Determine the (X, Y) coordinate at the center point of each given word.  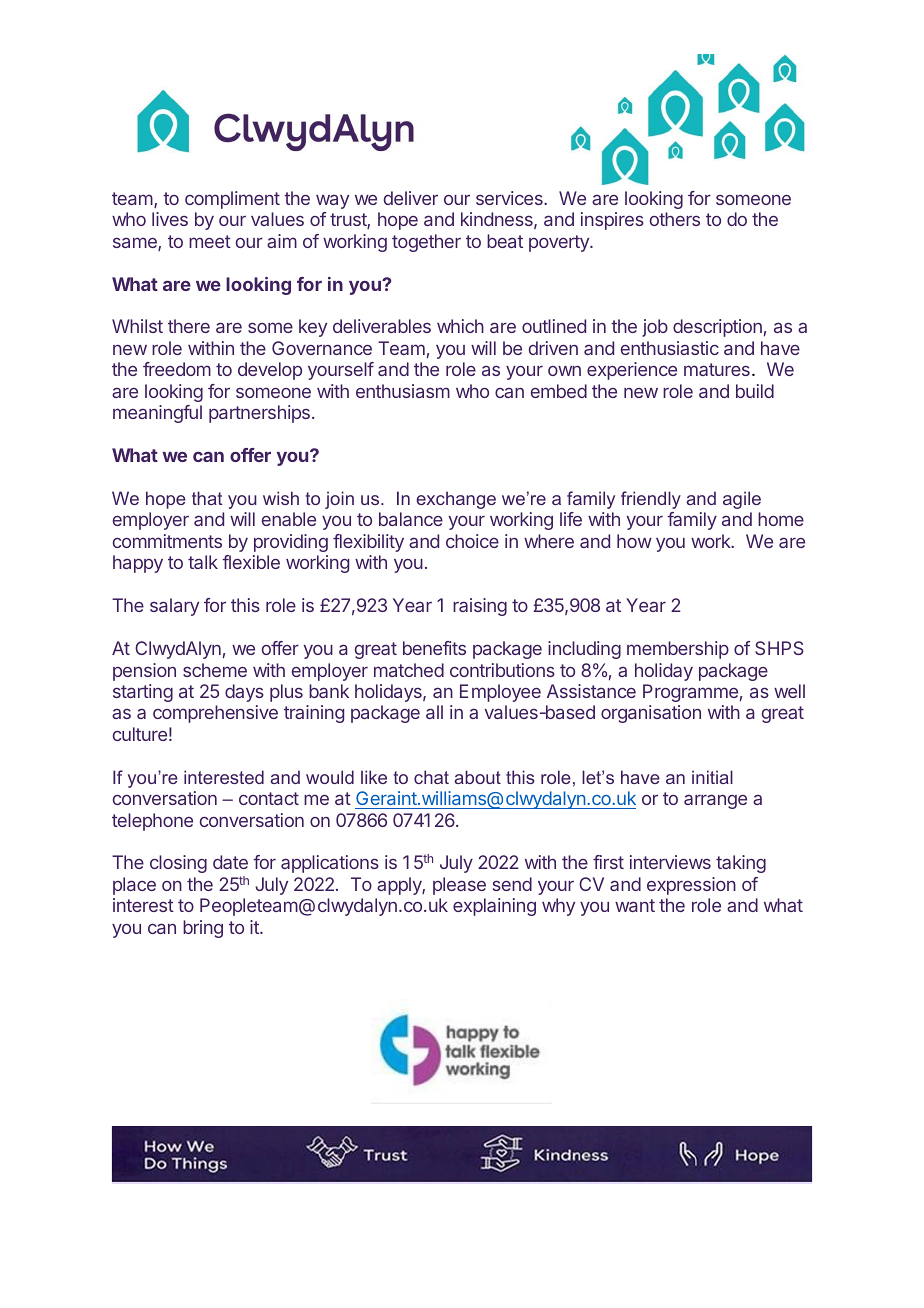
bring (203, 929)
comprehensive (215, 714)
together (426, 243)
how (634, 541)
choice (472, 541)
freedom (177, 369)
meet (210, 241)
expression (691, 886)
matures (717, 369)
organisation (651, 714)
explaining (494, 907)
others (675, 219)
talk (203, 562)
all (434, 712)
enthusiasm (403, 391)
